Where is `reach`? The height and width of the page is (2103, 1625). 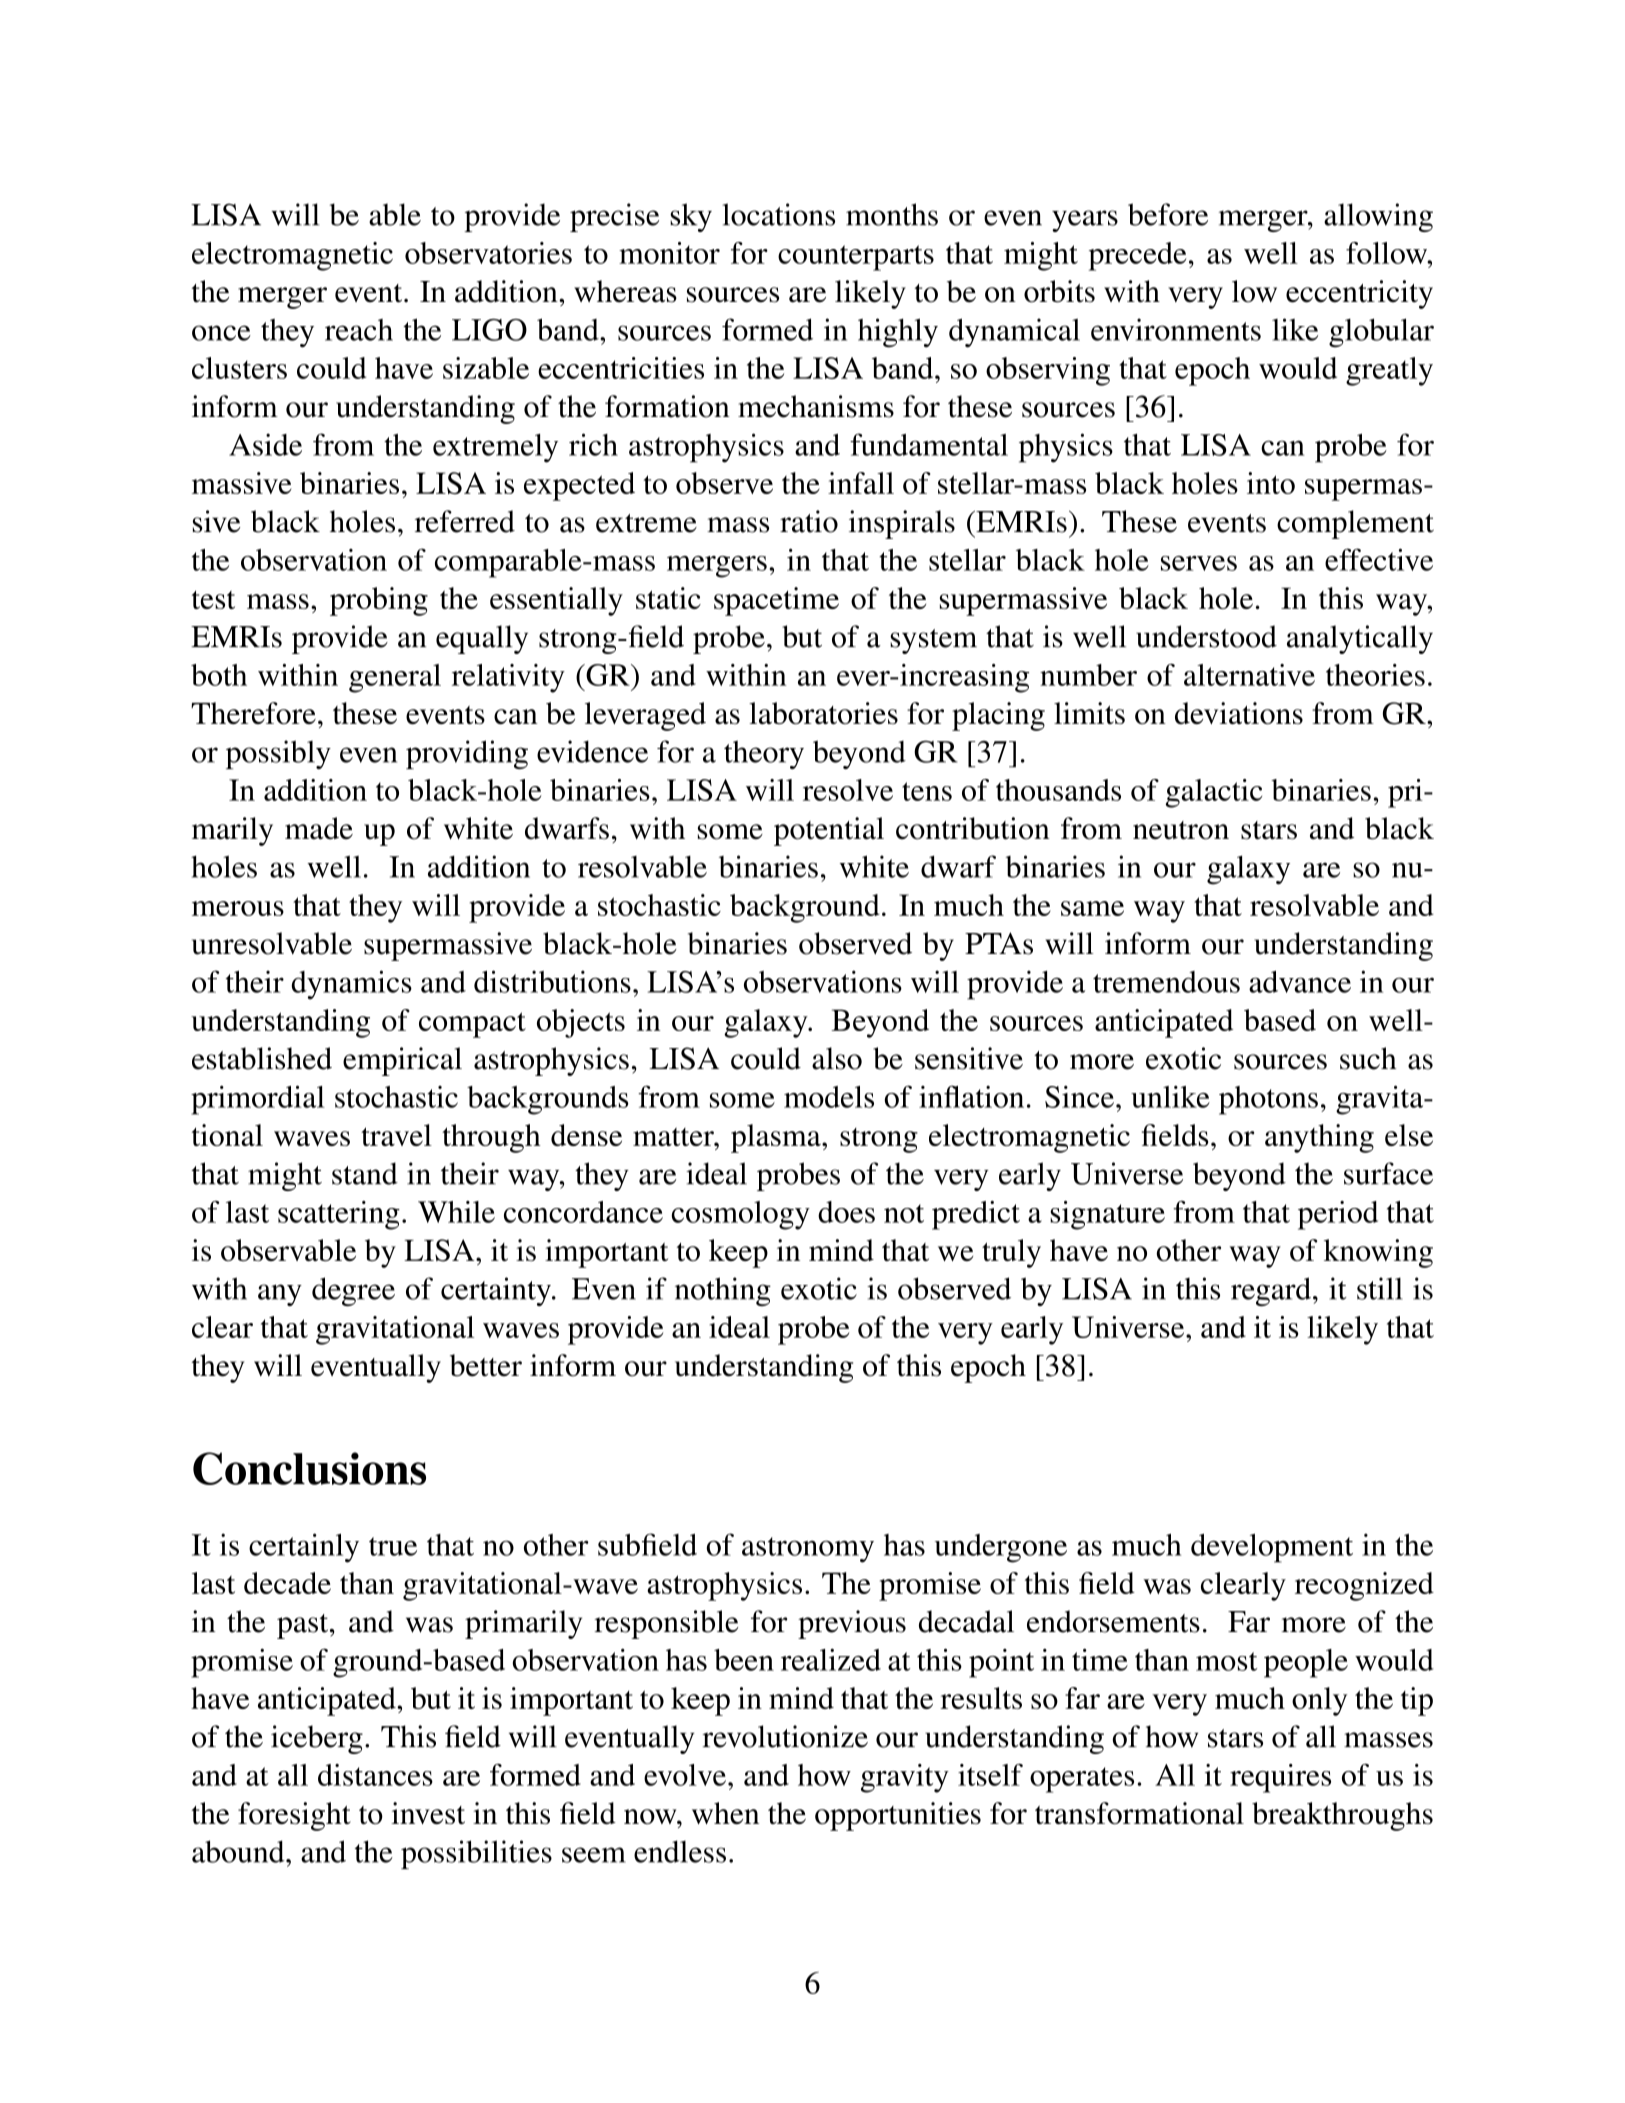
reach is located at coordinates (359, 330).
